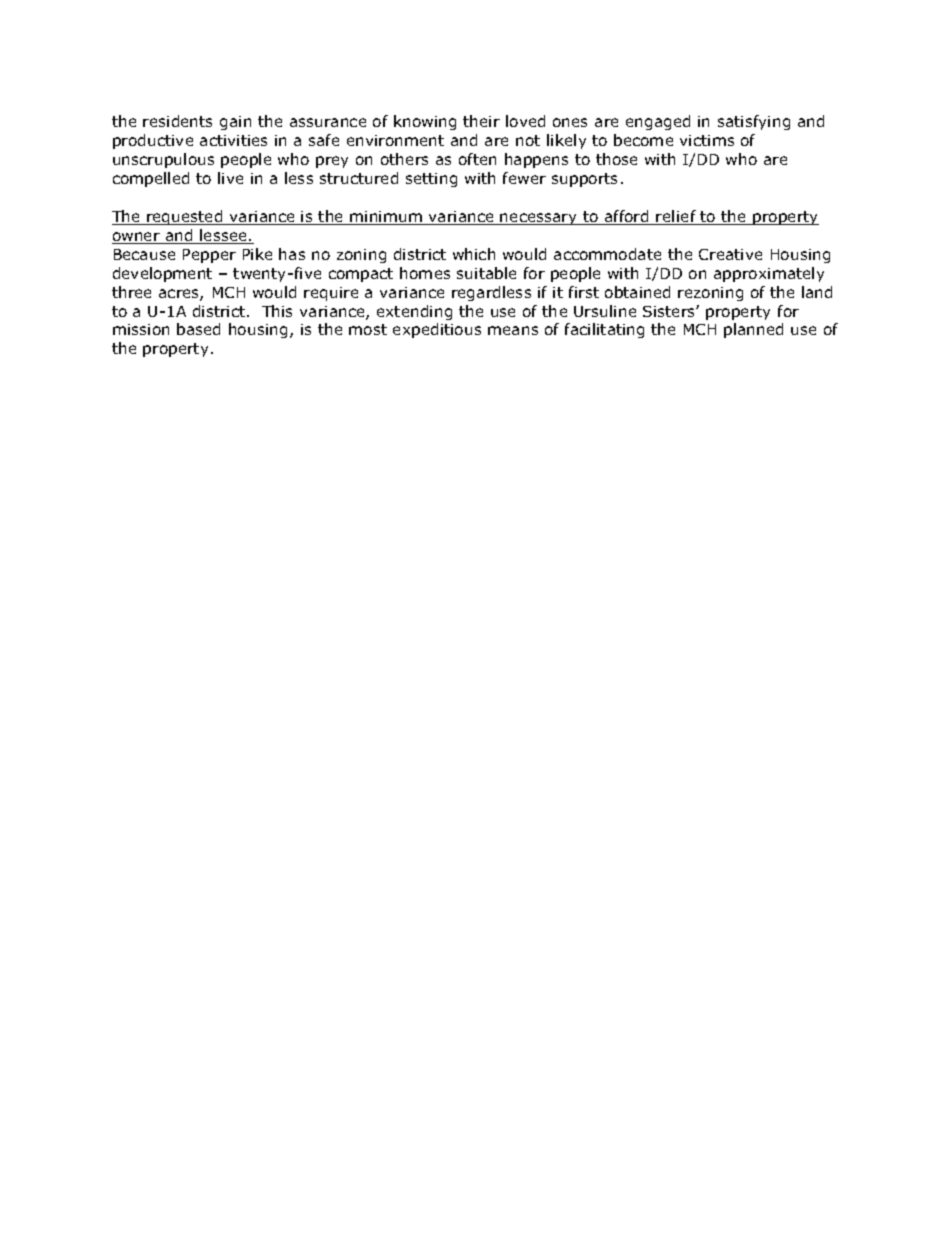  Describe the element at coordinates (481, 121) in the screenshot. I see `their` at that location.
